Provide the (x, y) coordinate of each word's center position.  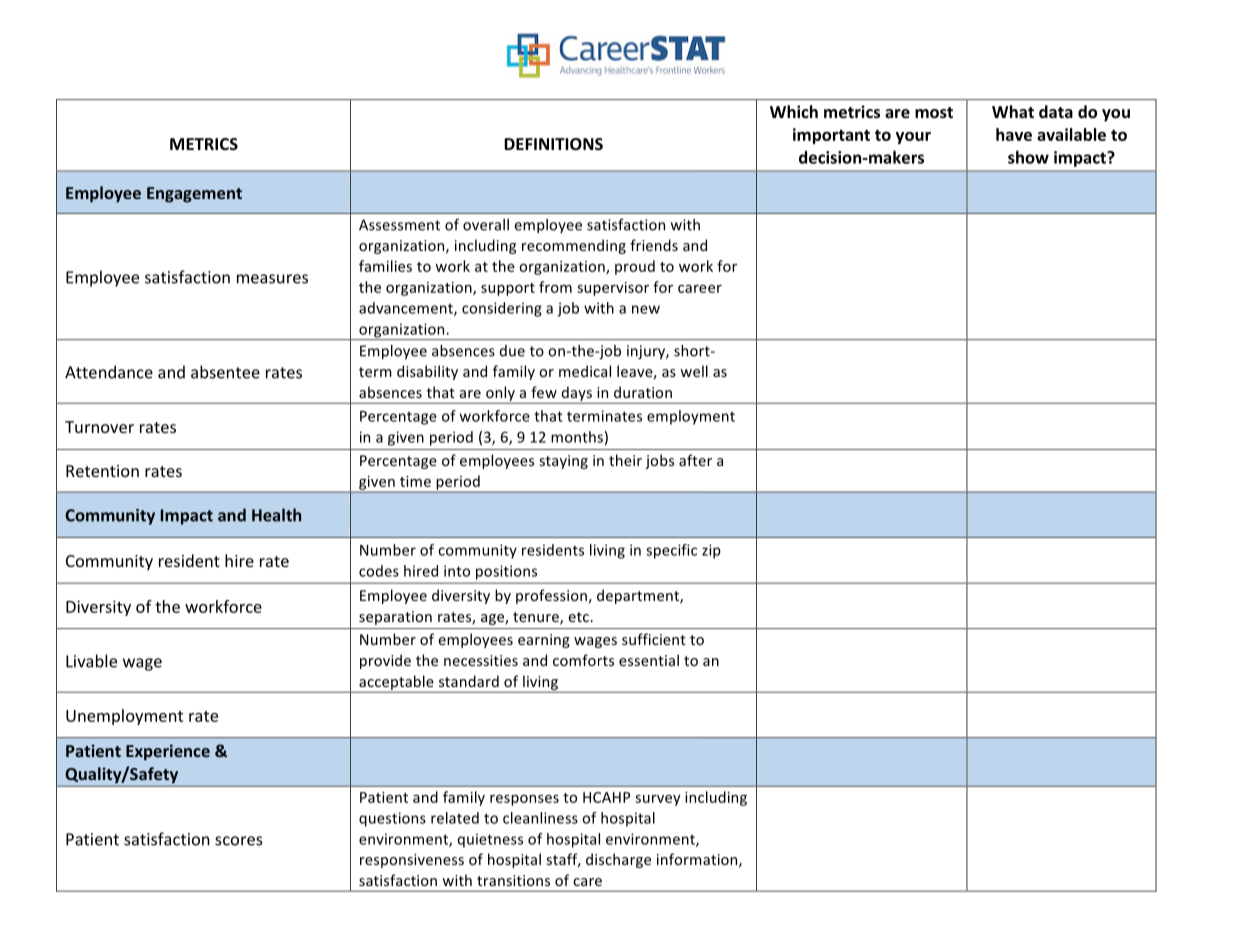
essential (649, 660)
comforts (583, 660)
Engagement (194, 195)
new (646, 309)
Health (276, 515)
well (694, 371)
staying (564, 462)
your (913, 138)
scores (239, 841)
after (695, 460)
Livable (91, 661)
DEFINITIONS (553, 144)
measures (272, 279)
